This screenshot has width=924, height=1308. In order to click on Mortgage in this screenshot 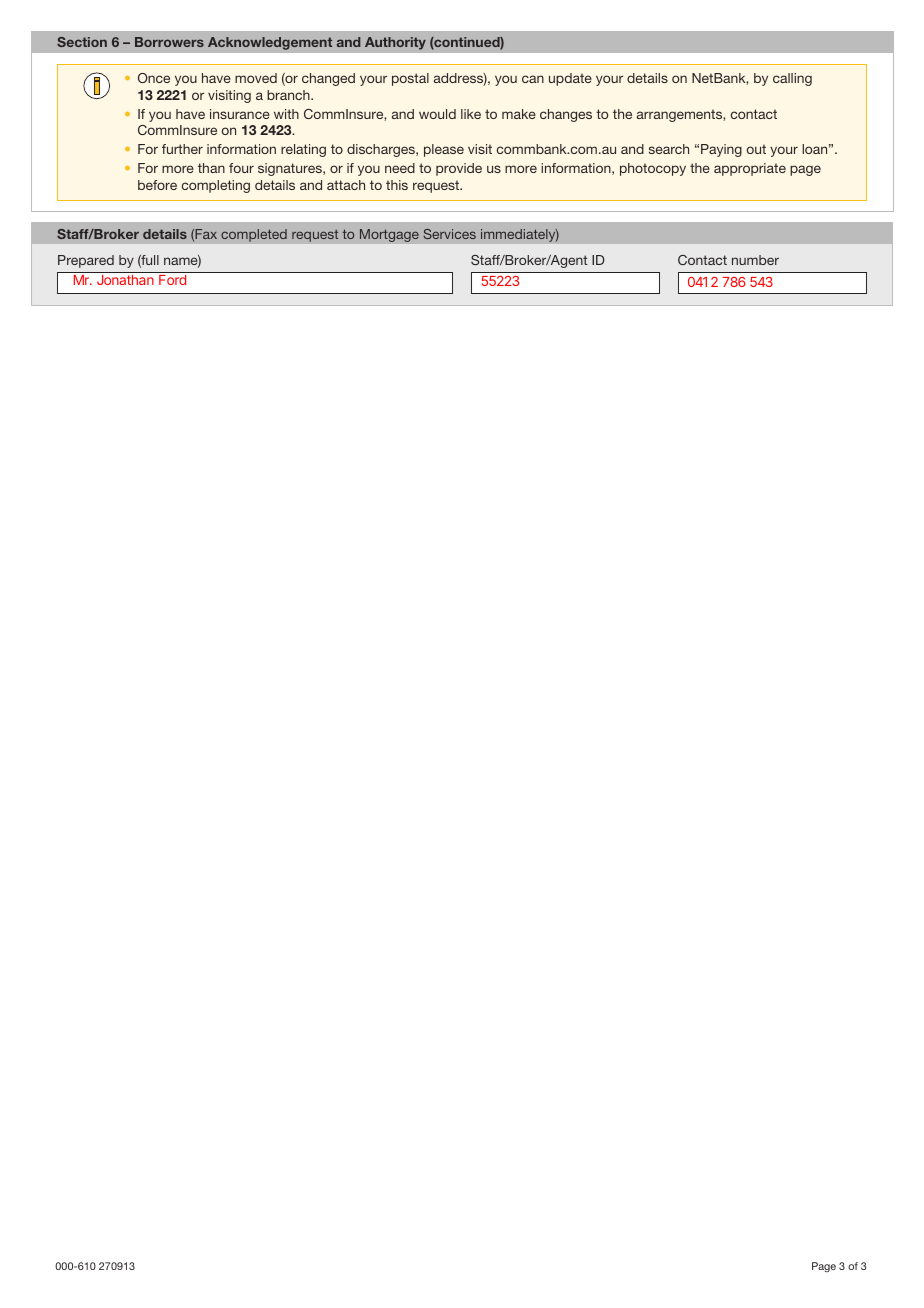, I will do `click(389, 235)`.
